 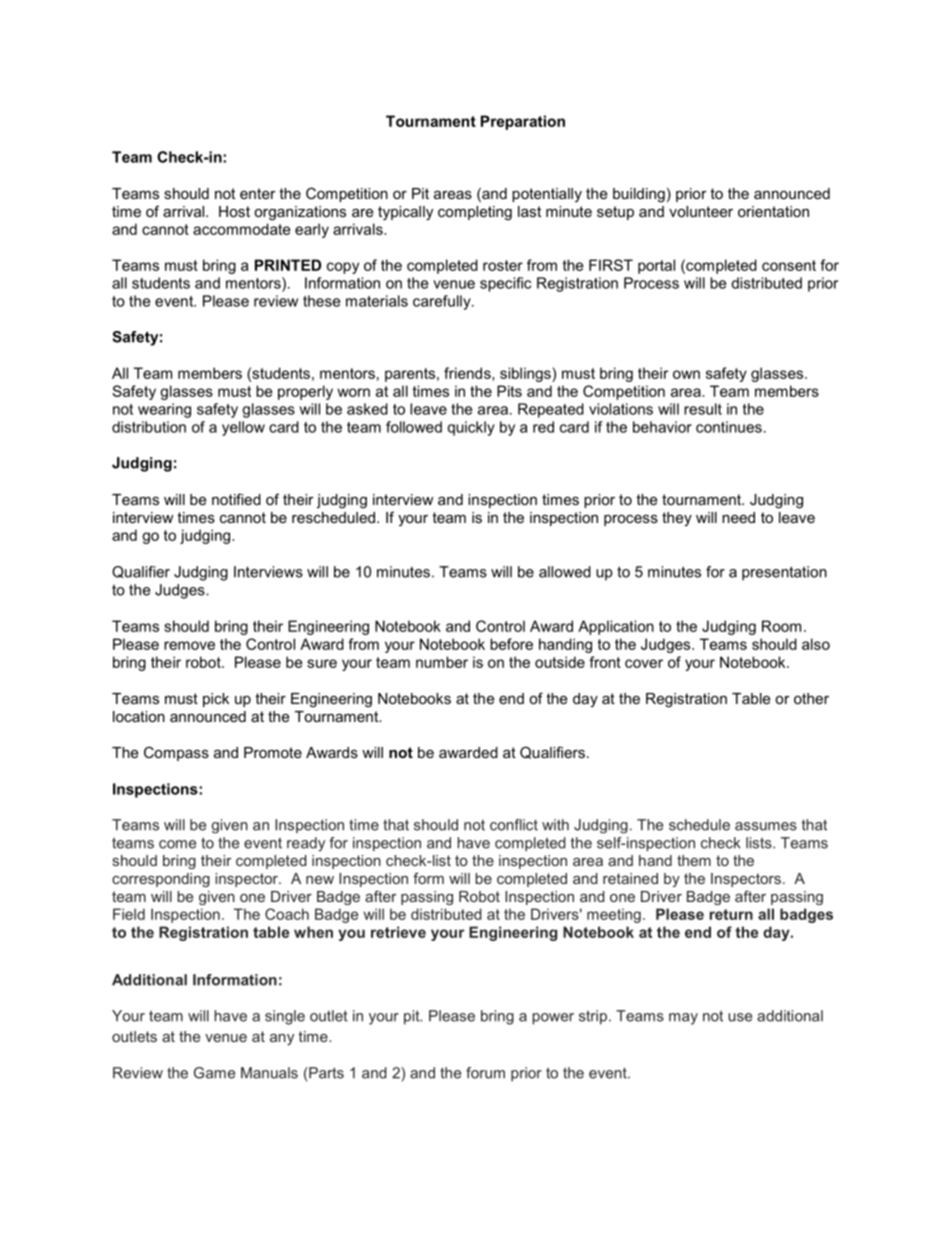 I want to click on volunteer, so click(x=701, y=211).
